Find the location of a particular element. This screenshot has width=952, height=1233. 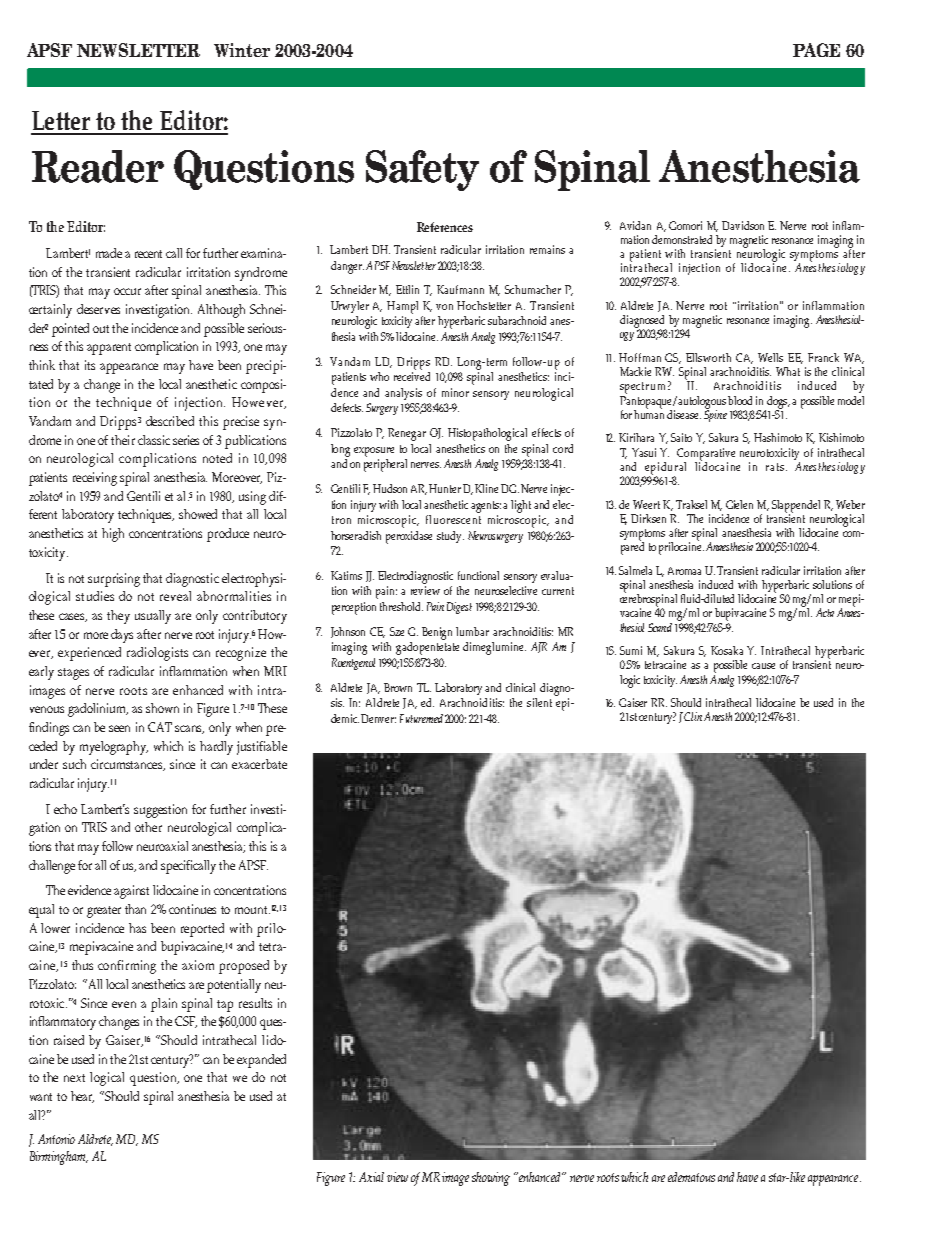

Winter is located at coordinates (242, 50).
